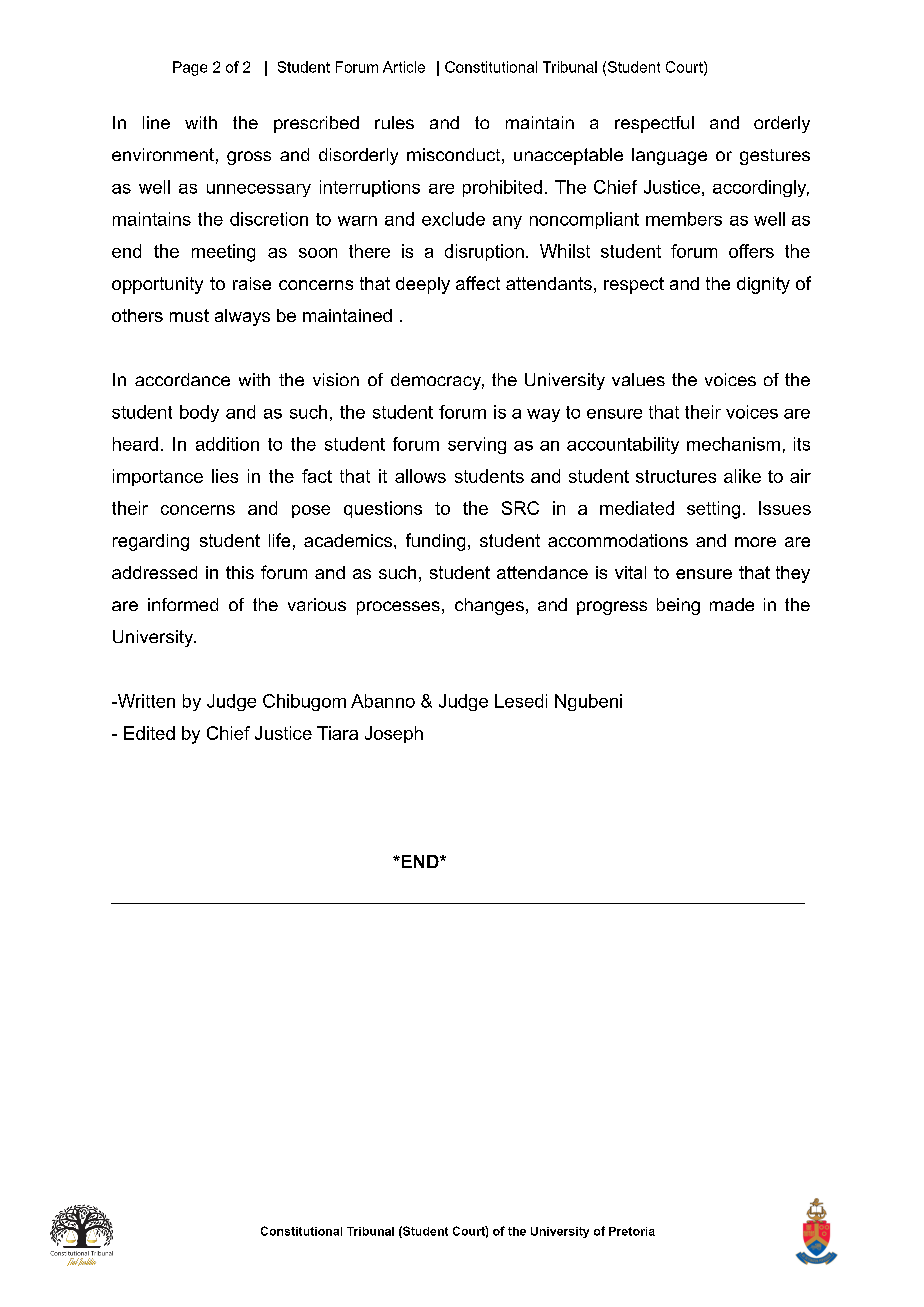 Image resolution: width=924 pixels, height=1307 pixels. I want to click on alike, so click(742, 476).
